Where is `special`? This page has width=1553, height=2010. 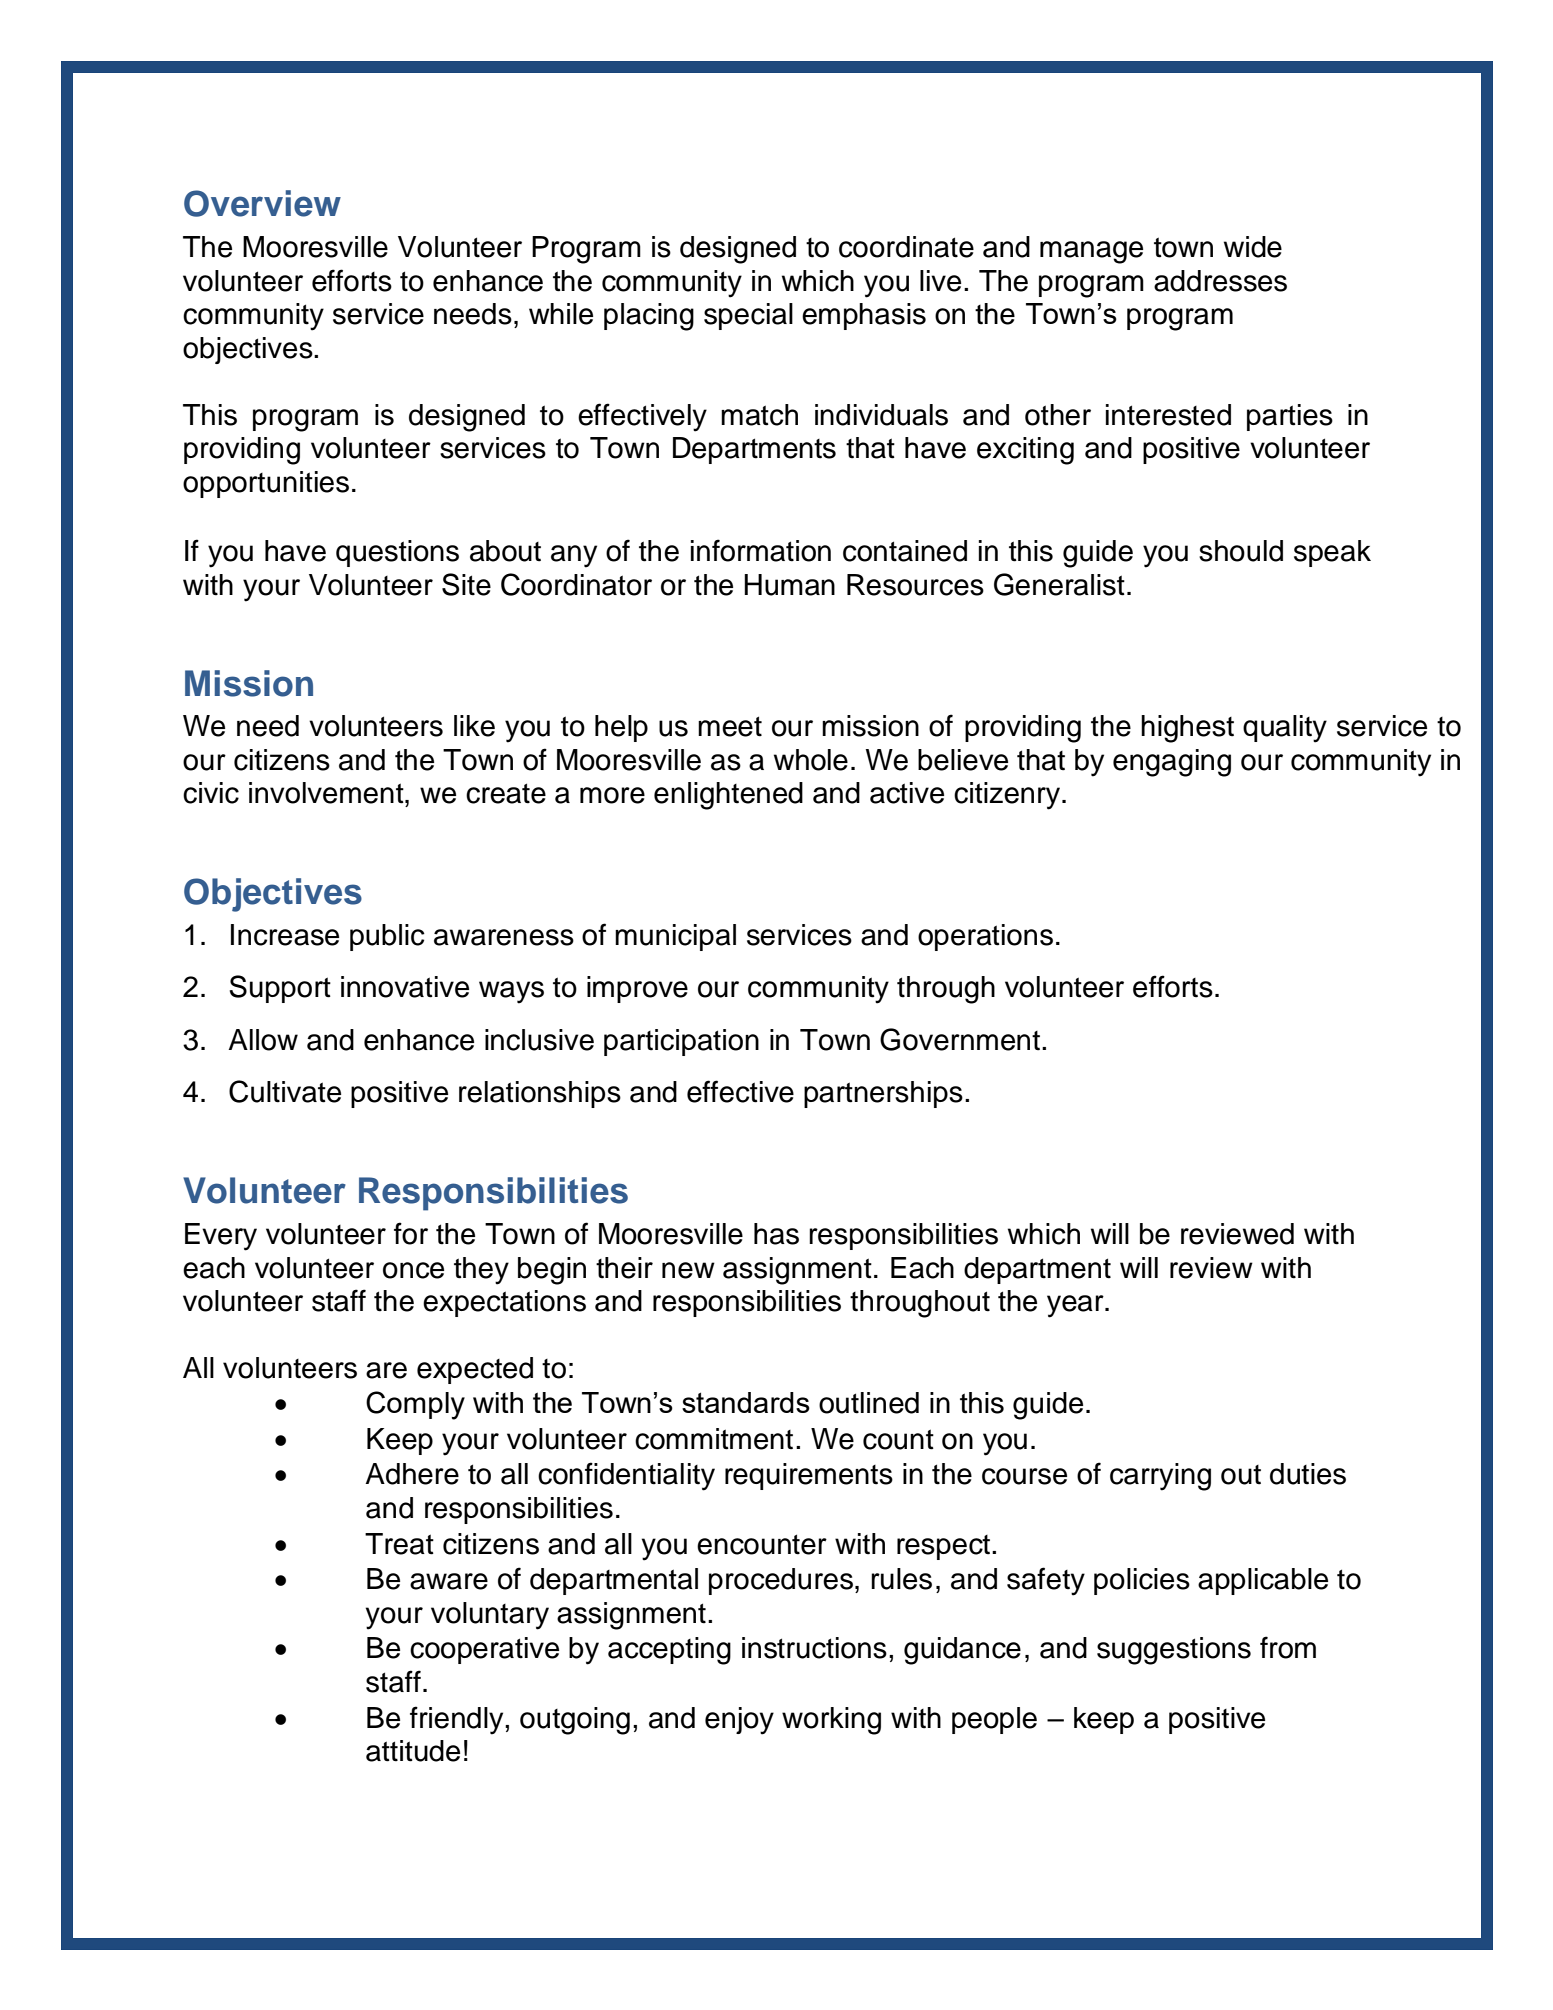
special is located at coordinates (748, 316).
